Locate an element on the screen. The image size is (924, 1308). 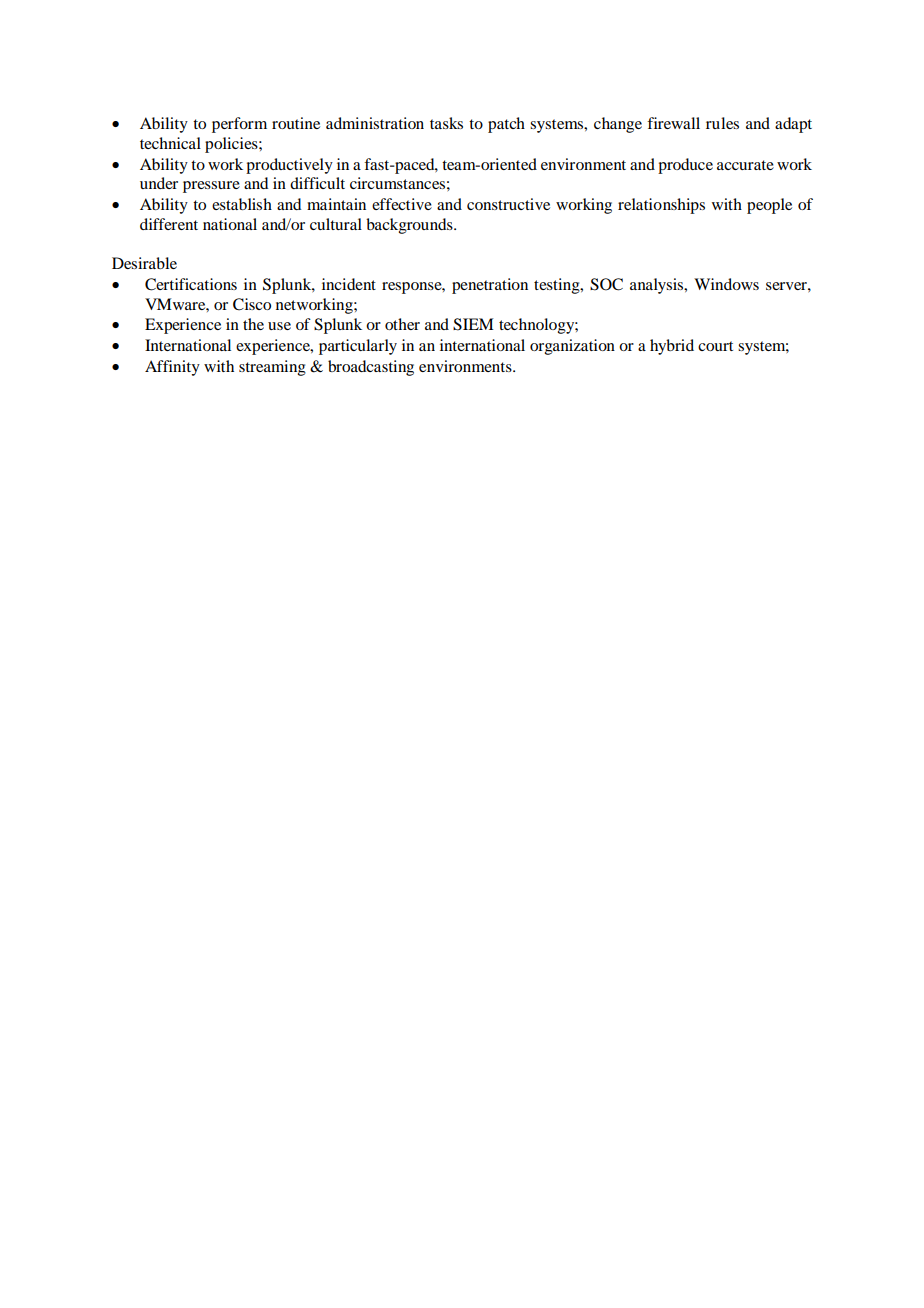
pressure is located at coordinates (211, 187).
